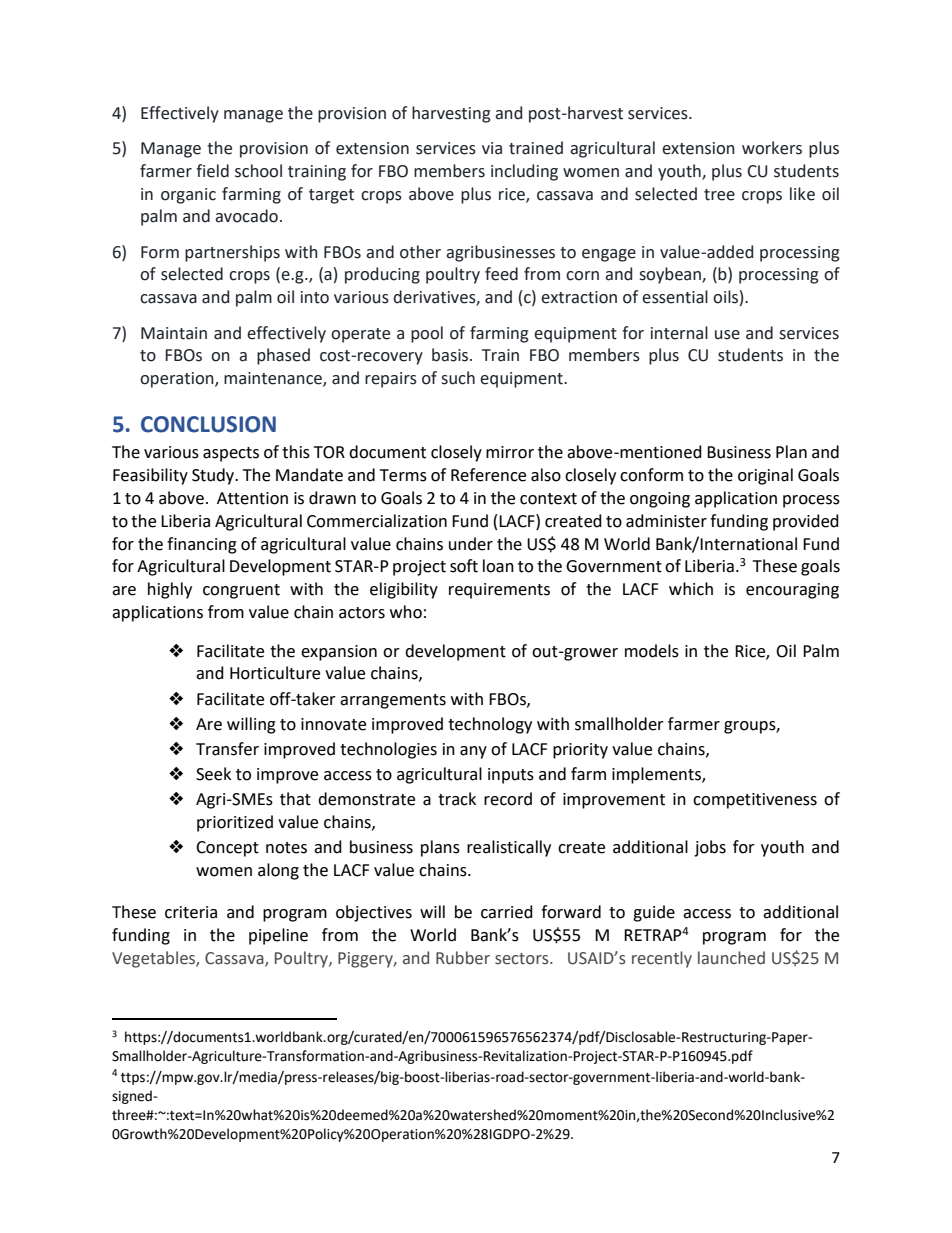 The width and height of the screenshot is (952, 1233). What do you see at coordinates (492, 148) in the screenshot?
I see `via` at bounding box center [492, 148].
